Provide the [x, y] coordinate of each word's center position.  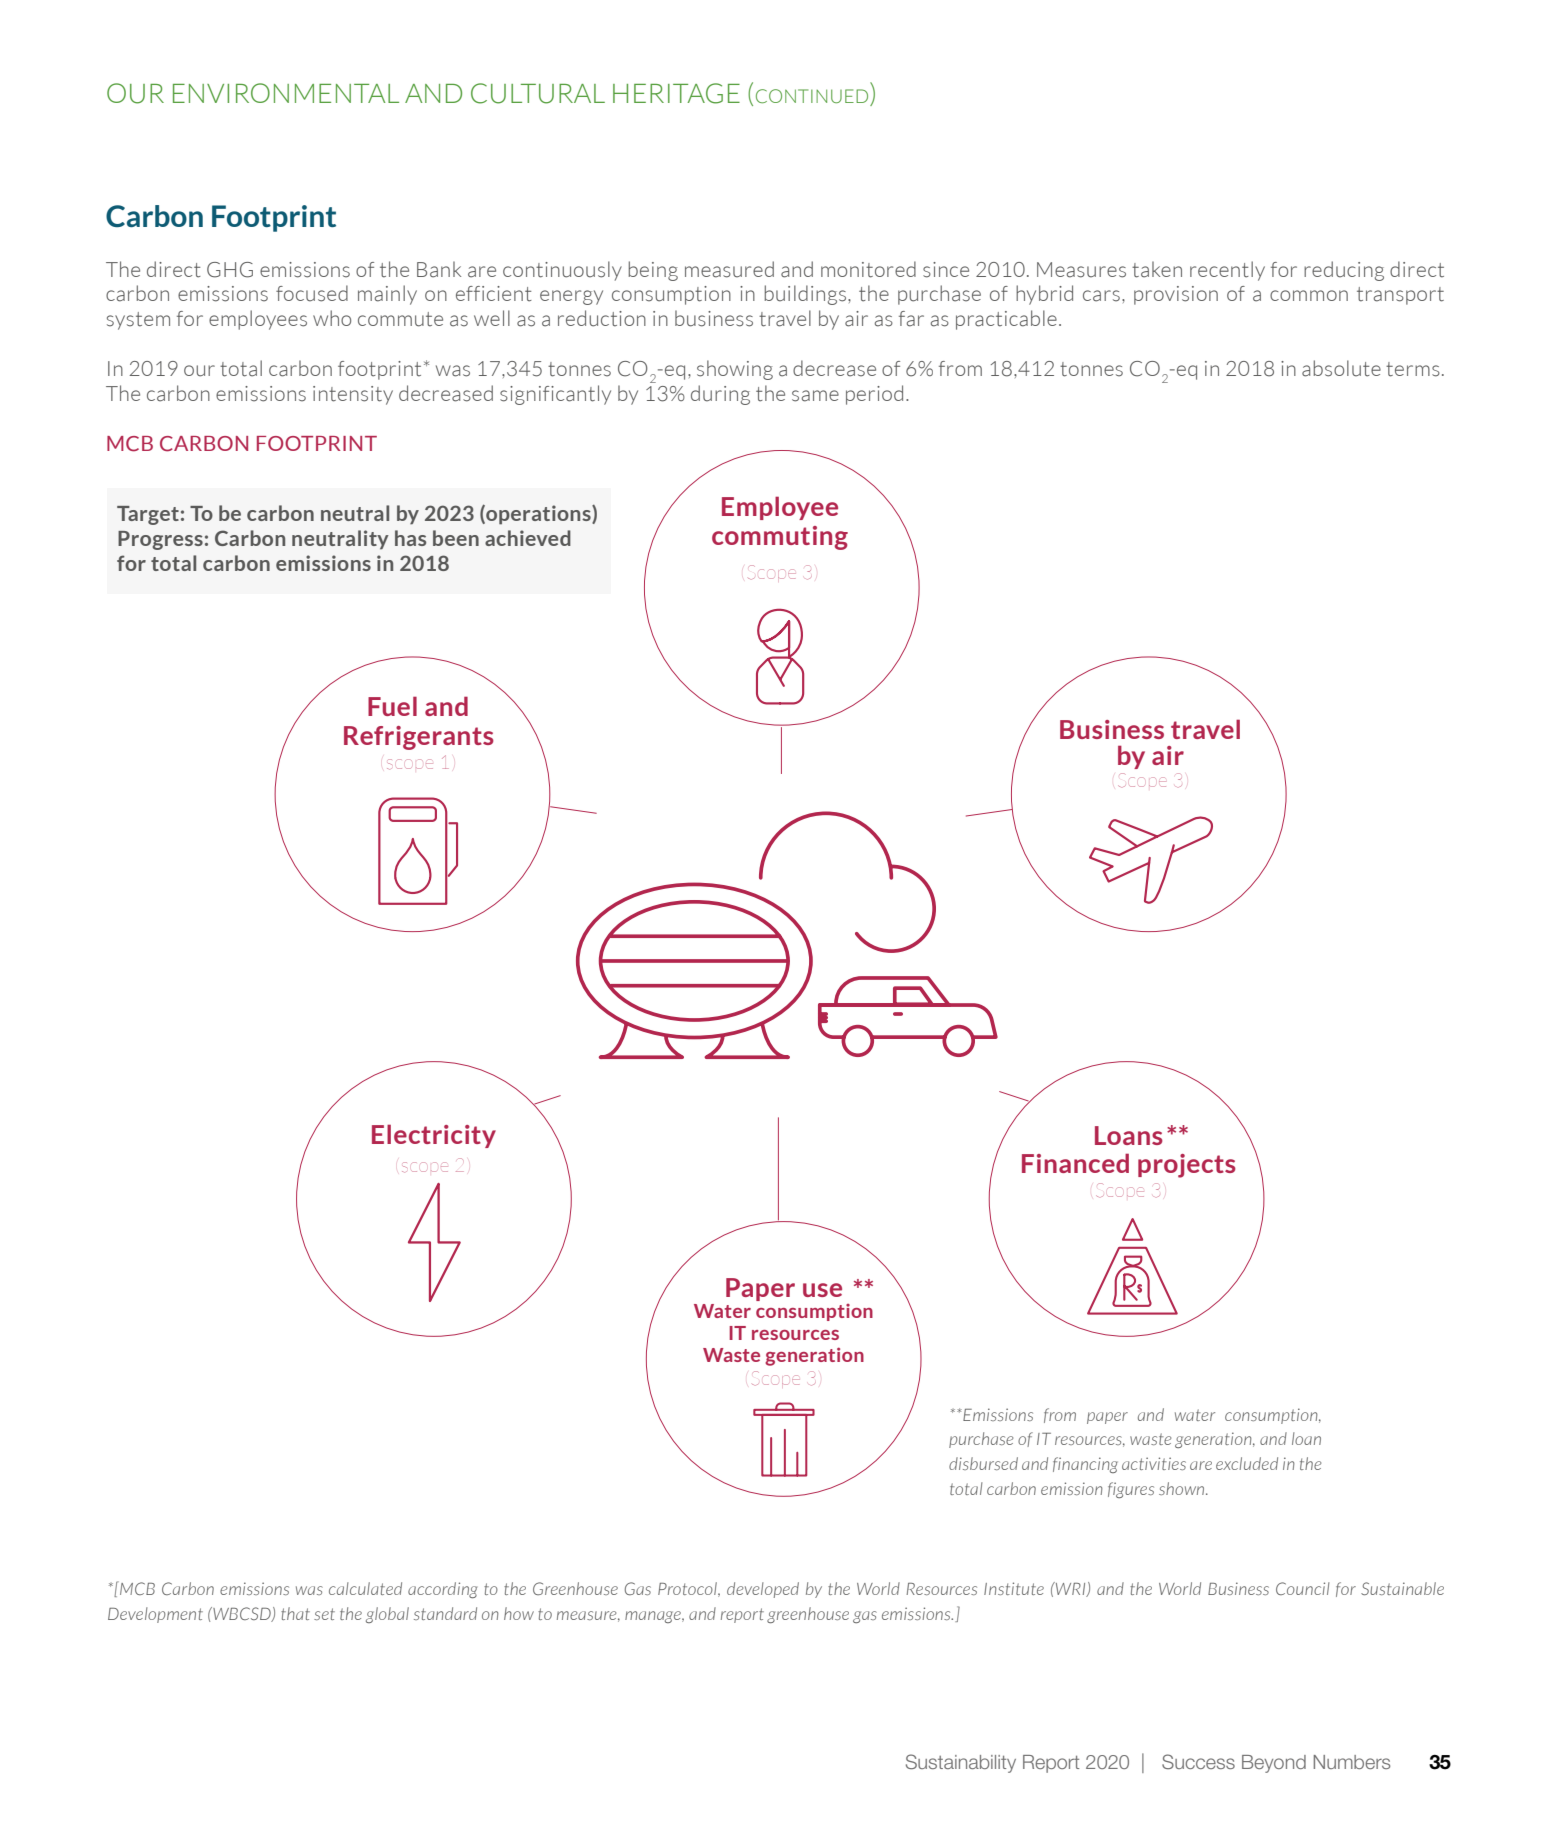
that [295, 1613]
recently [1227, 271]
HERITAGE [676, 93]
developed [763, 1590]
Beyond [1274, 1764]
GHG [230, 270]
